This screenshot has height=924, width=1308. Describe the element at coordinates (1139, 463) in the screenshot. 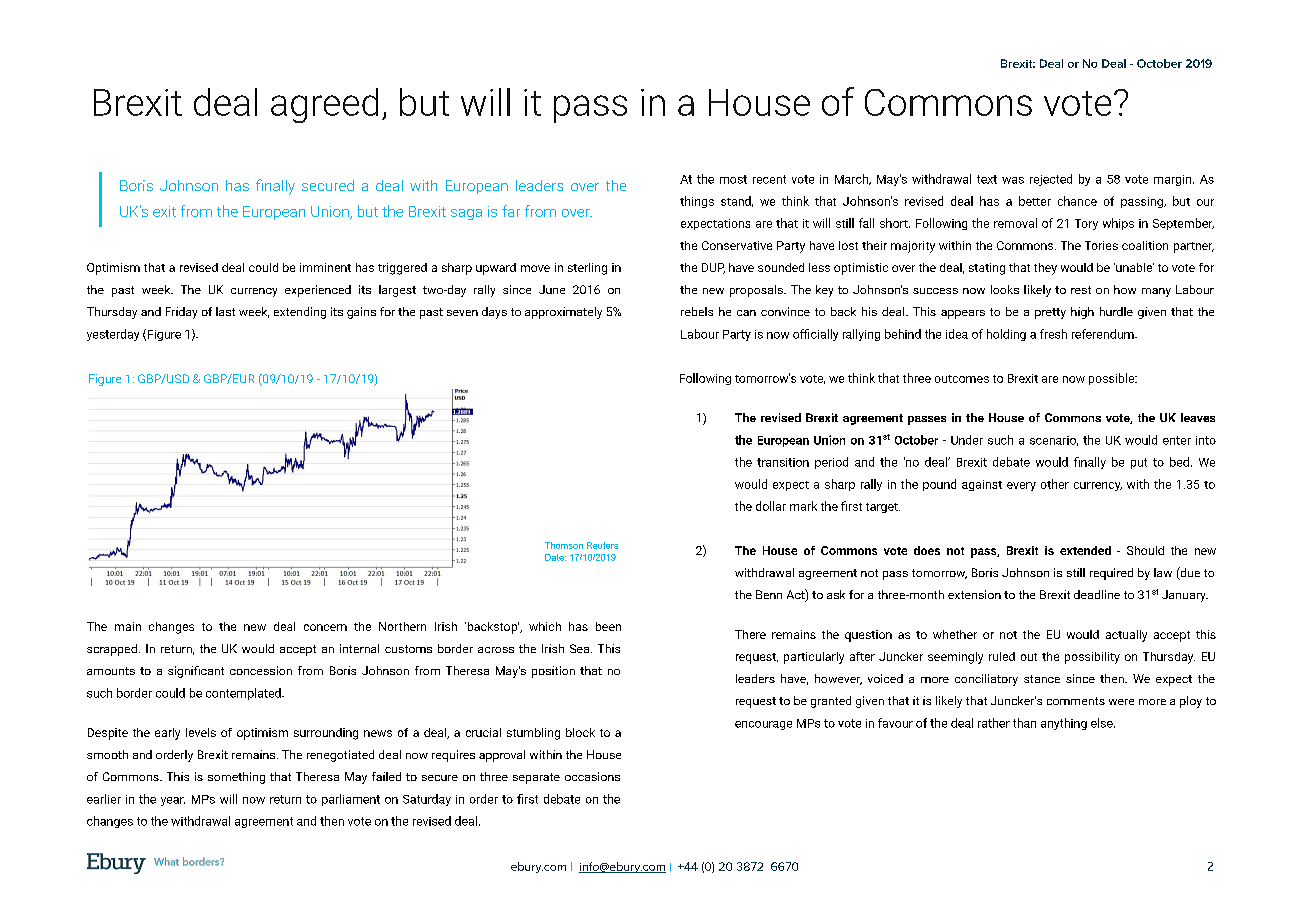

I see `put` at that location.
